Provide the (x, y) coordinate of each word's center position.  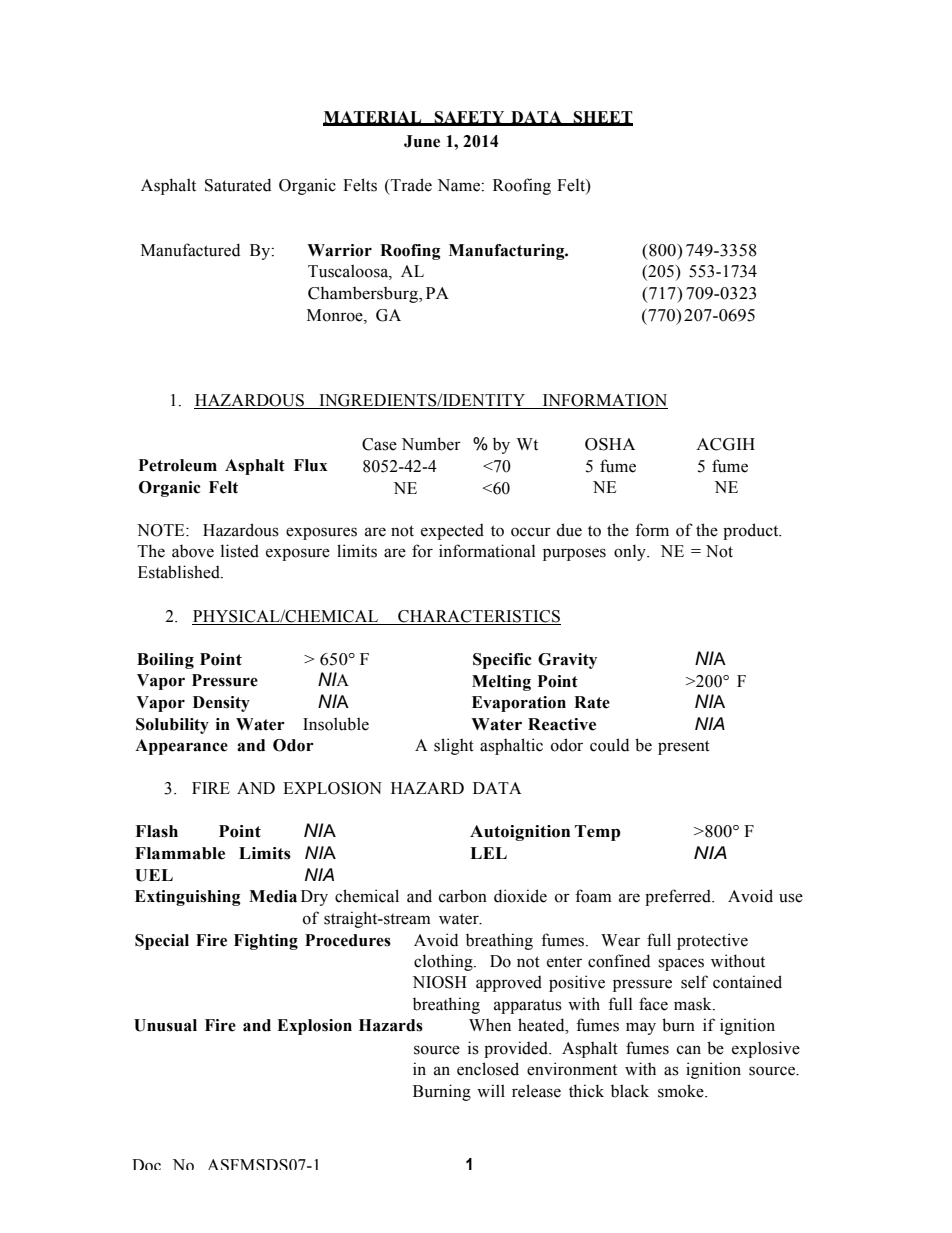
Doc (146, 1164)
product (752, 531)
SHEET (602, 118)
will (491, 1090)
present (684, 747)
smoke (682, 1091)
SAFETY (470, 118)
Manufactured (190, 250)
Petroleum (178, 465)
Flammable (180, 853)
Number (431, 444)
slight (454, 746)
